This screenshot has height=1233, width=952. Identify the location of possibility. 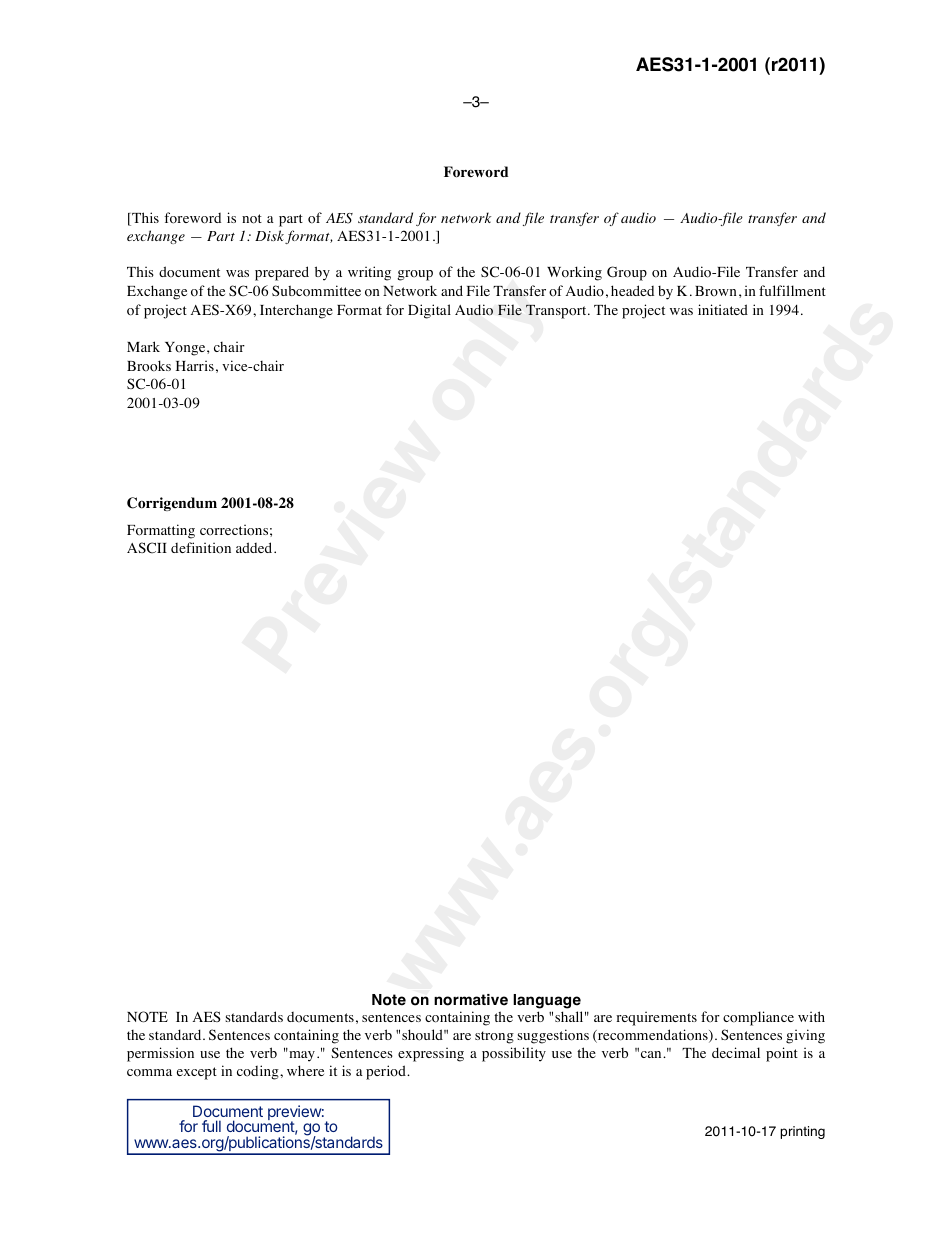
(514, 1054).
